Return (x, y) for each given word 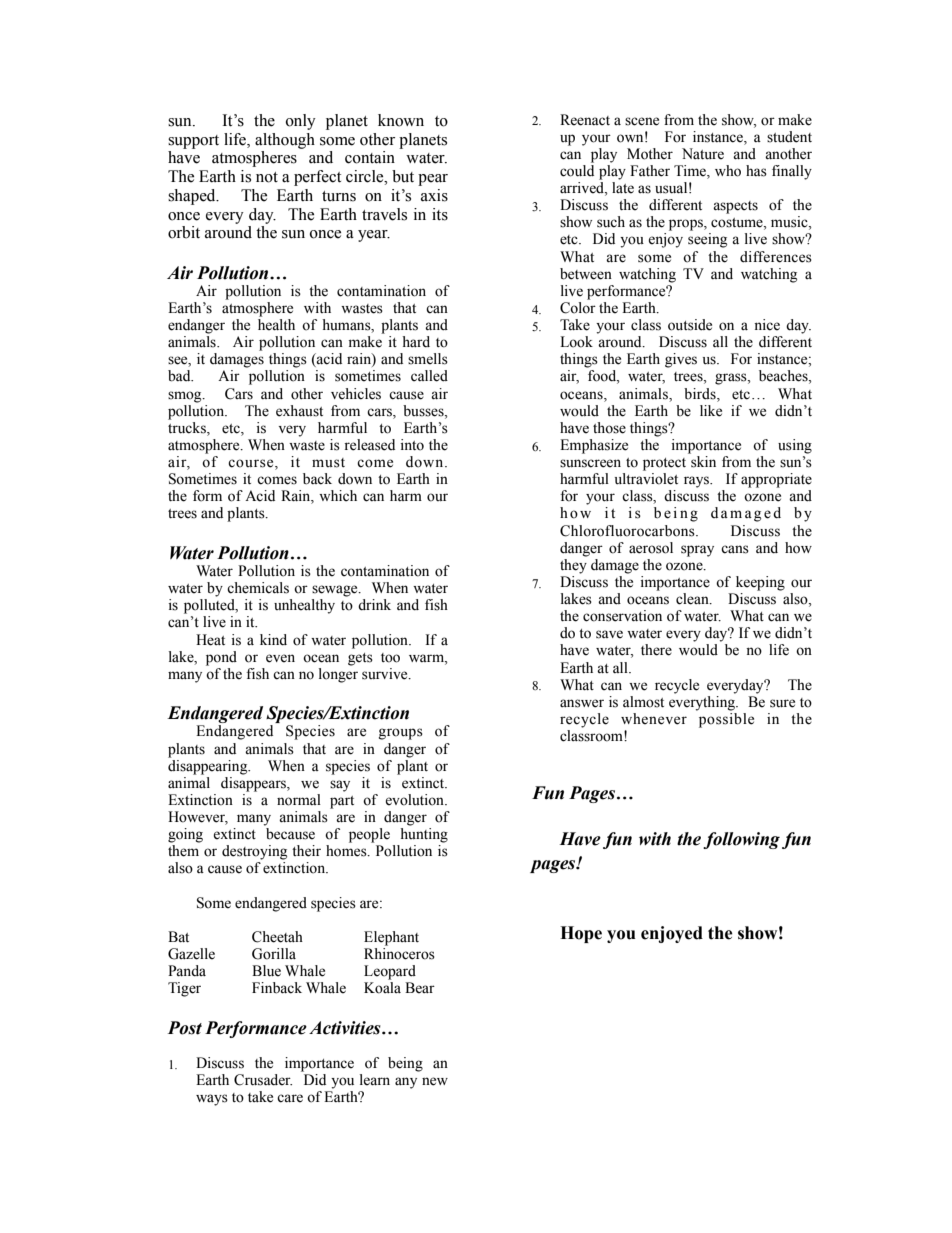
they (573, 566)
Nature (703, 154)
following (741, 840)
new (435, 1081)
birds (701, 394)
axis (434, 195)
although (285, 141)
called (429, 376)
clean (693, 599)
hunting (424, 835)
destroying (254, 852)
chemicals (258, 588)
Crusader (263, 1080)
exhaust (299, 411)
